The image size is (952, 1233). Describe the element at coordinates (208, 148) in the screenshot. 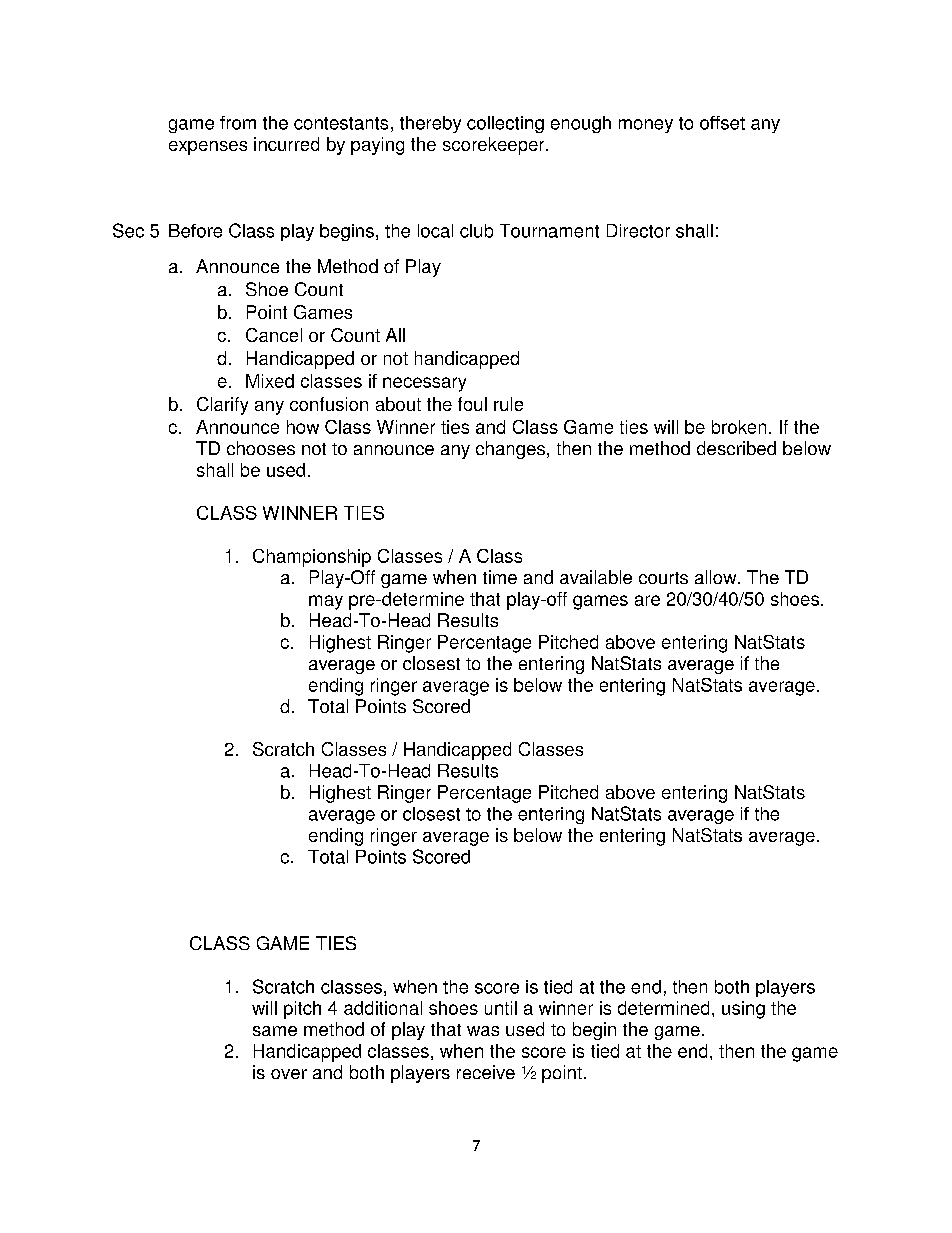

I see `expenses` at that location.
